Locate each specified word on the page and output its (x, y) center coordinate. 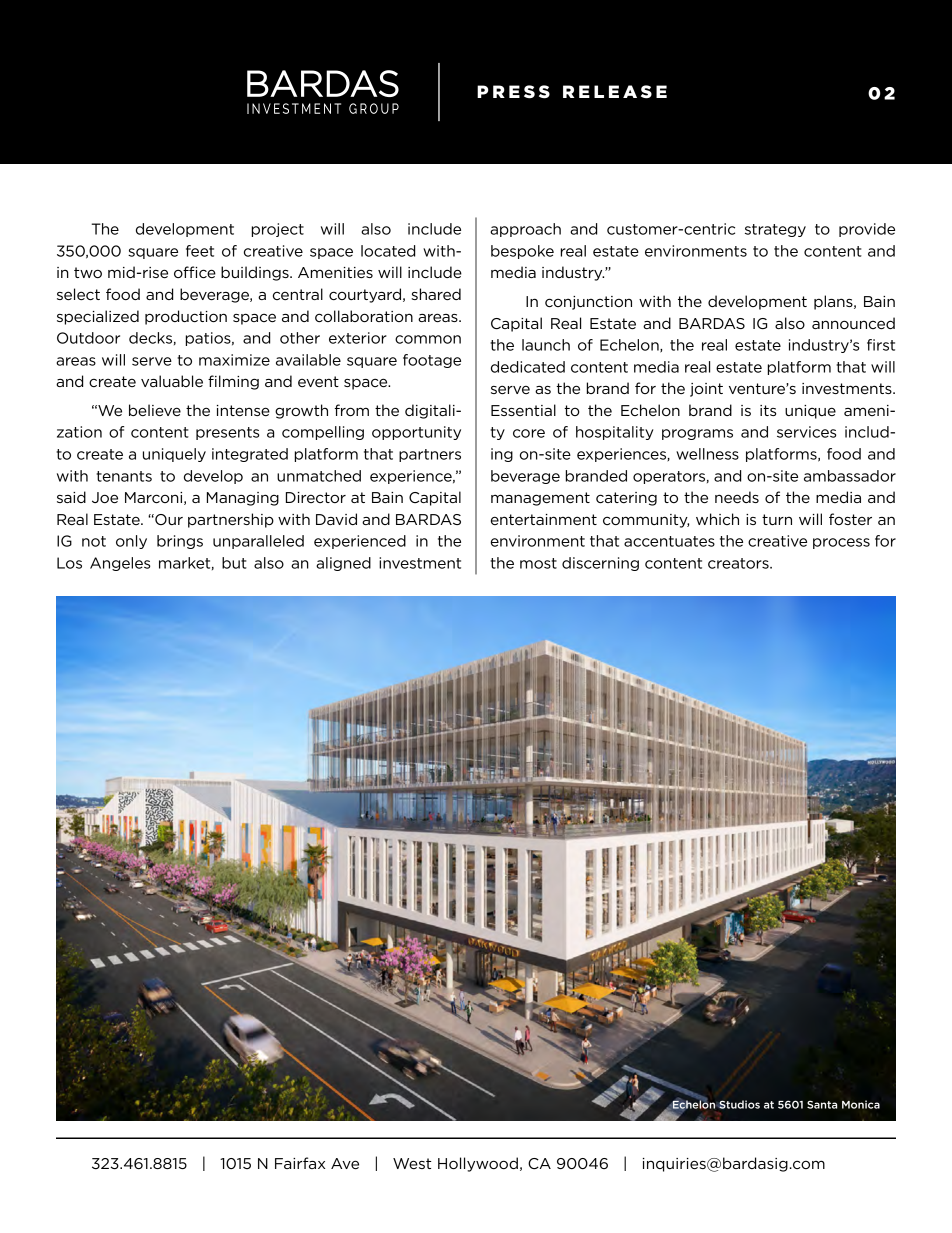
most (538, 563)
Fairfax (300, 1163)
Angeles (120, 564)
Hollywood (478, 1164)
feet (200, 251)
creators (739, 563)
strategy (775, 230)
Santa (822, 1104)
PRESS (513, 92)
